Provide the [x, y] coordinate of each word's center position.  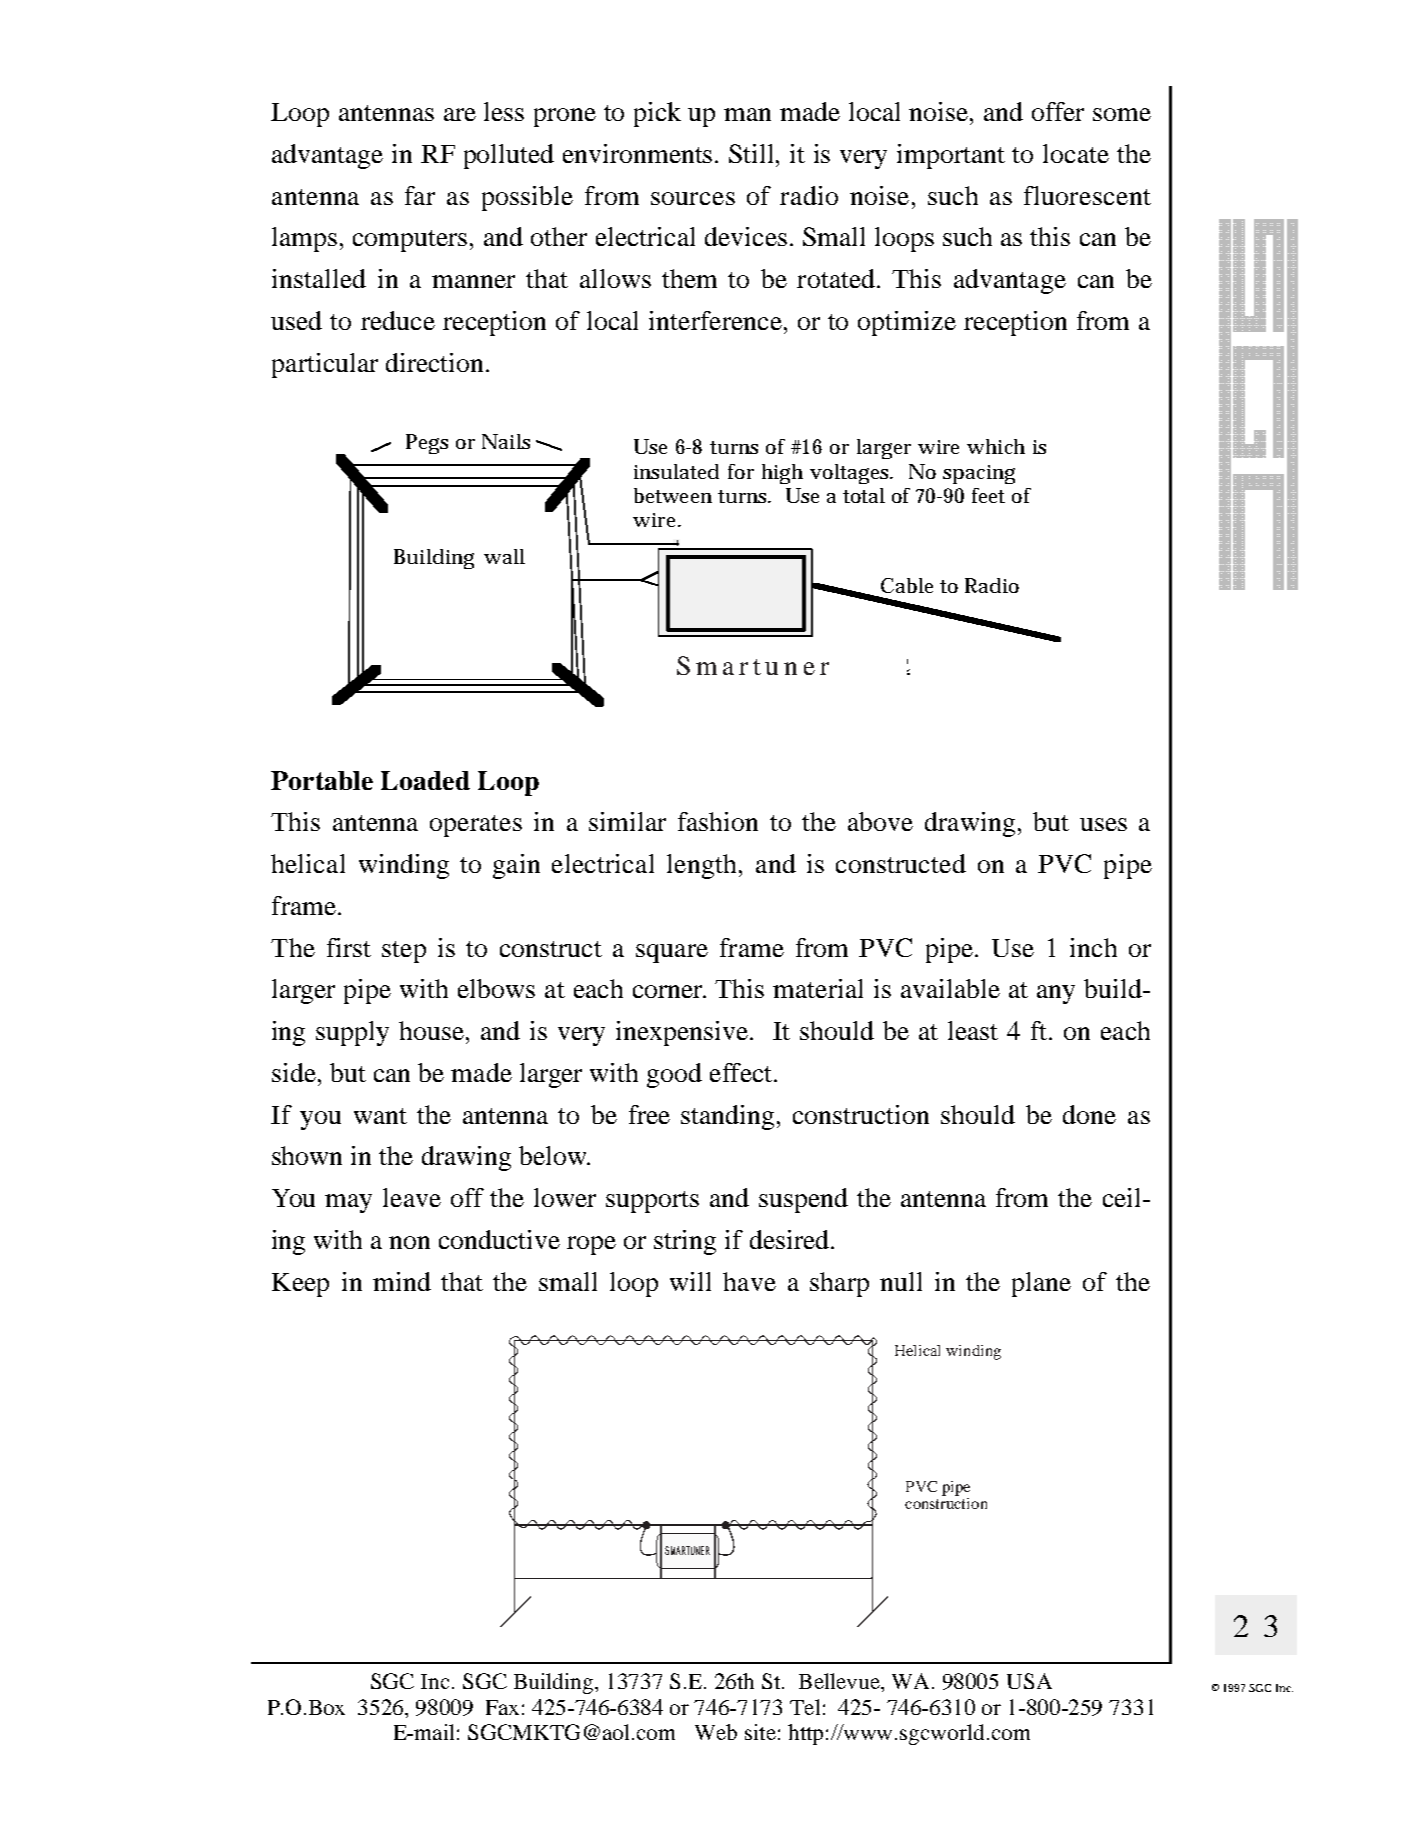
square [672, 953]
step [404, 952]
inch [1093, 947]
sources [693, 198]
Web [716, 1732]
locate [1076, 153]
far [420, 195]
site [760, 1732]
